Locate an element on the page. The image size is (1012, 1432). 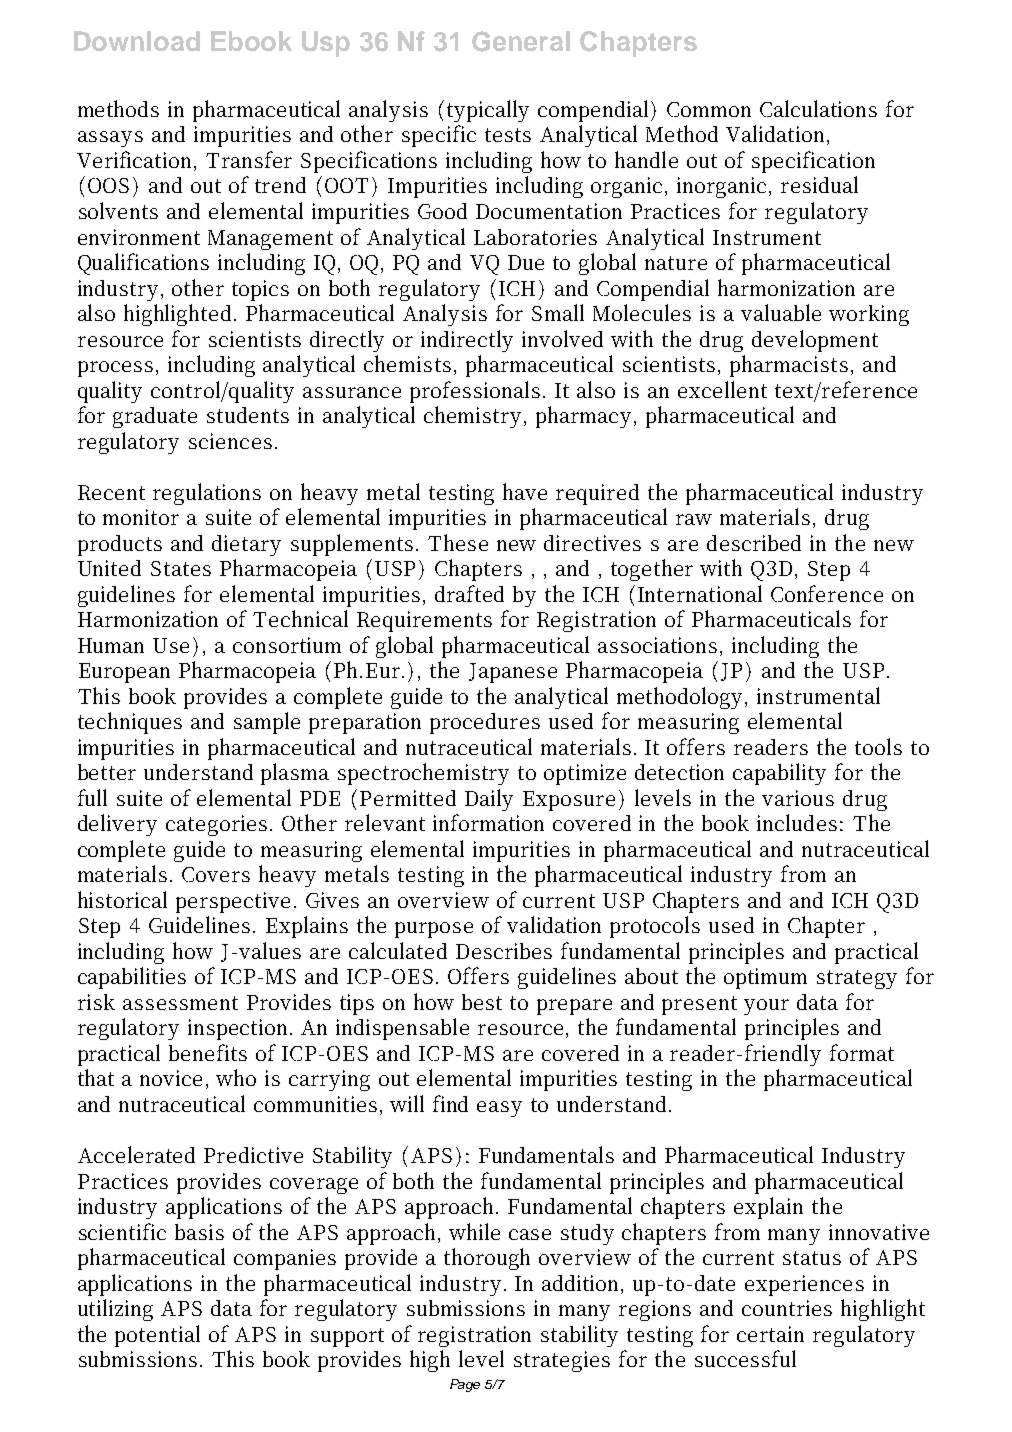
Page is located at coordinates (465, 1385).
